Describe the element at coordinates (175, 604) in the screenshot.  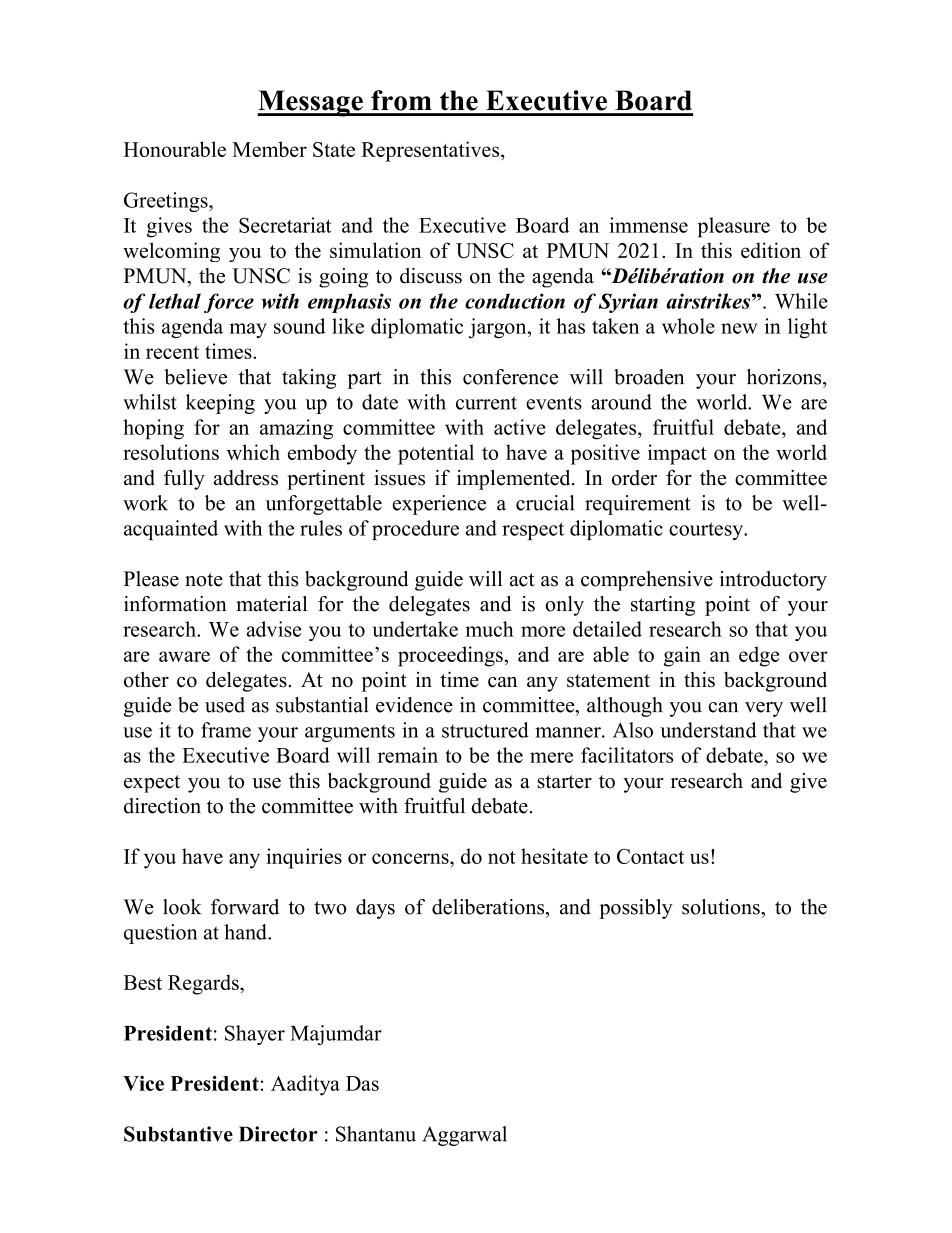
I see `information` at that location.
